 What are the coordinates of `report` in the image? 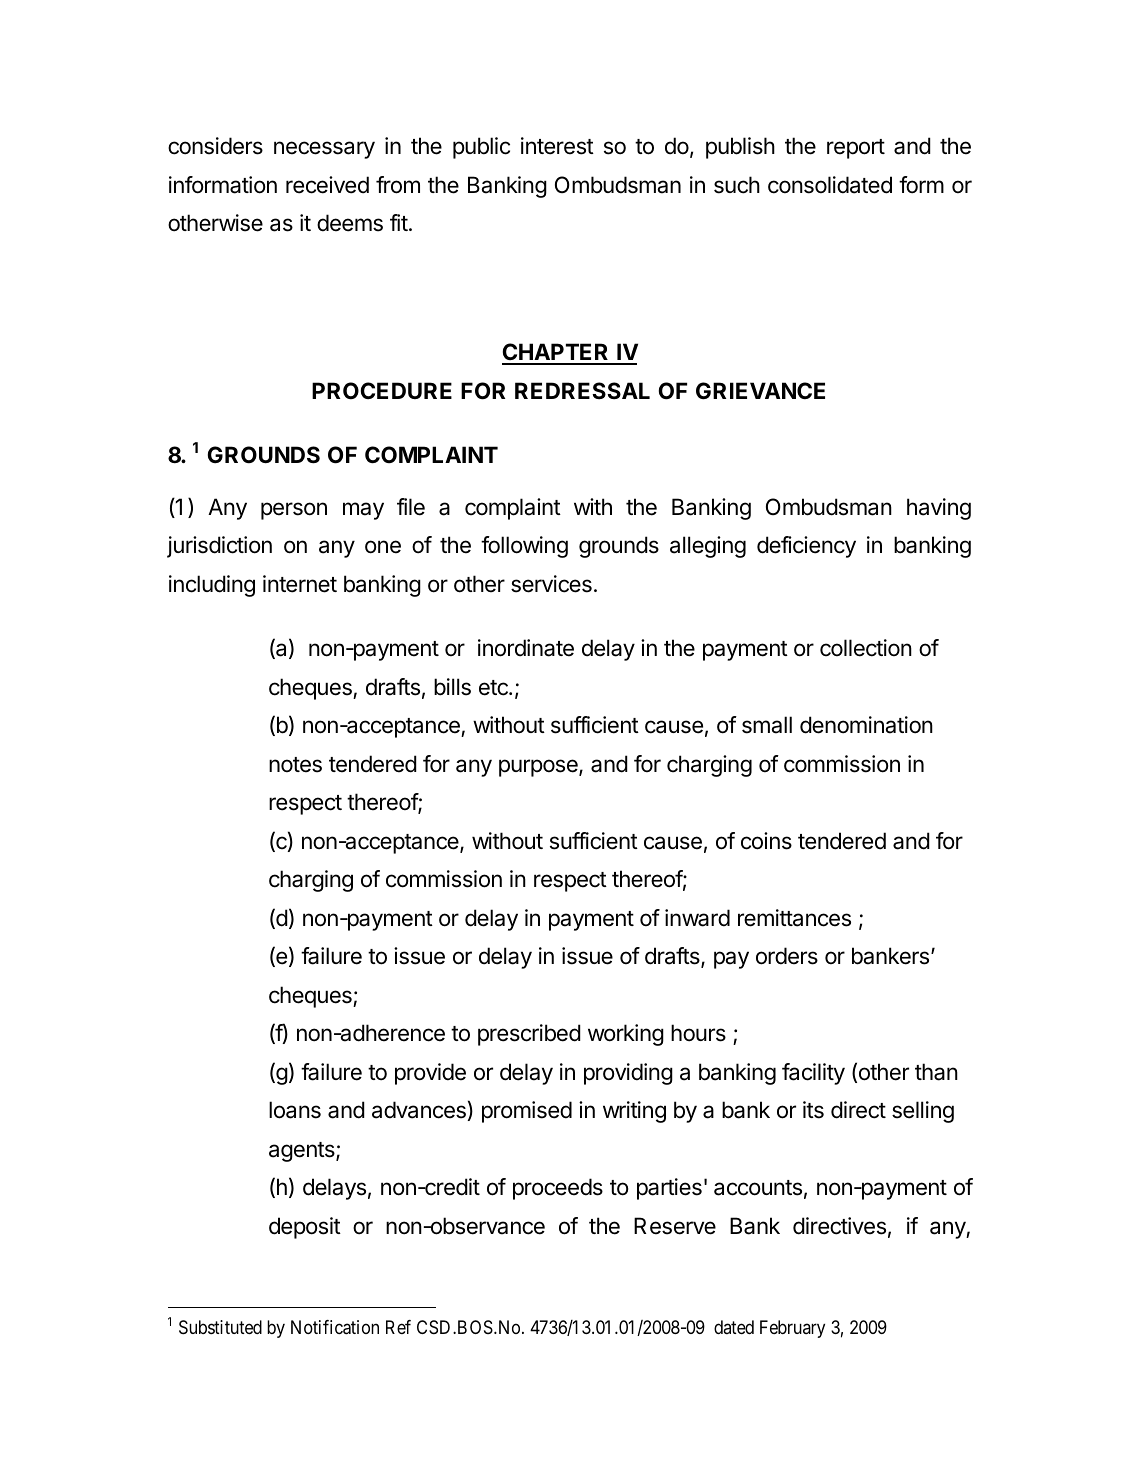 It's located at (856, 149).
